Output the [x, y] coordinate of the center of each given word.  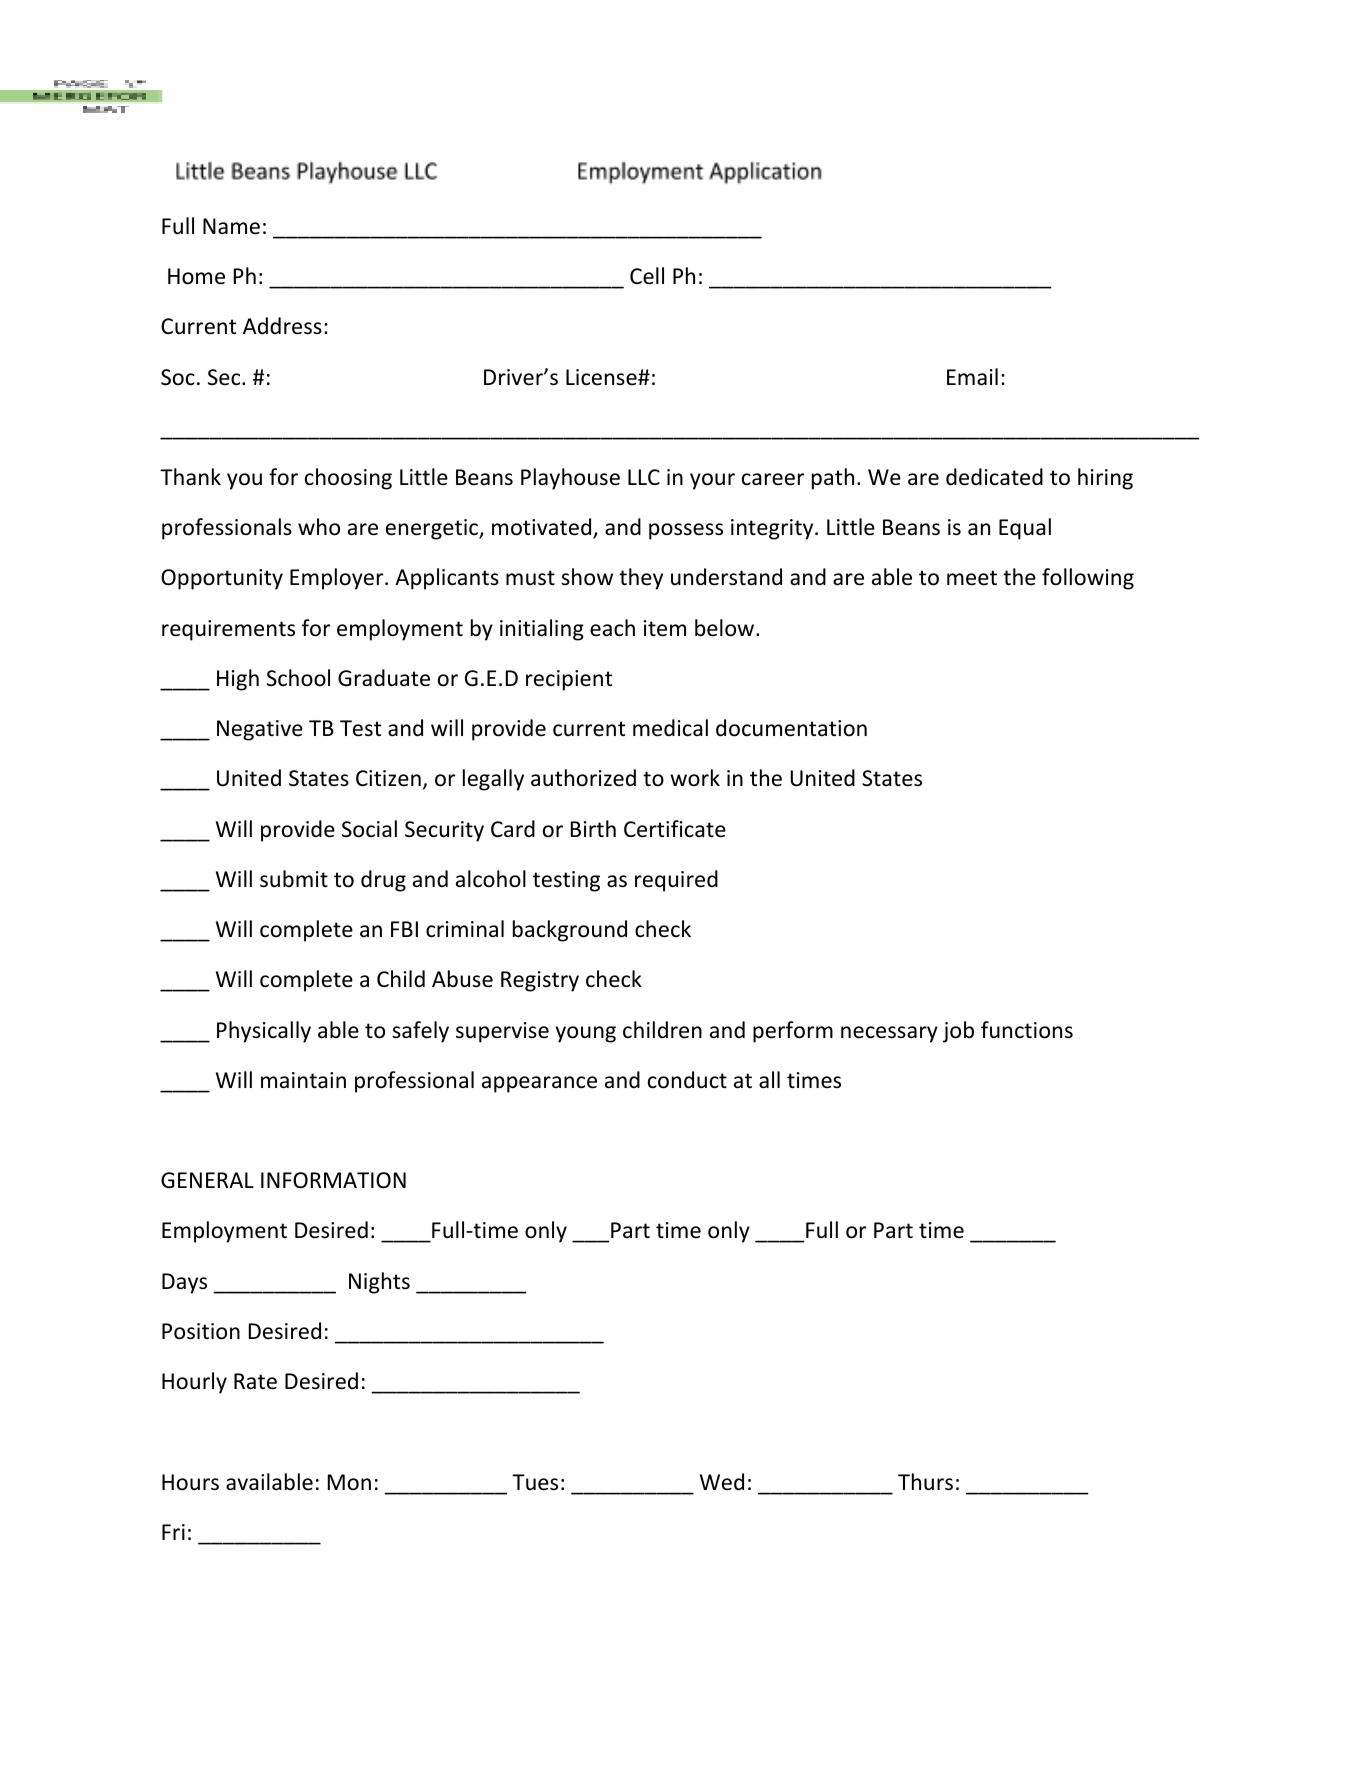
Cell [647, 276]
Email [972, 377]
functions [1027, 1030]
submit [294, 879]
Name [231, 226]
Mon [349, 1482]
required [676, 881]
